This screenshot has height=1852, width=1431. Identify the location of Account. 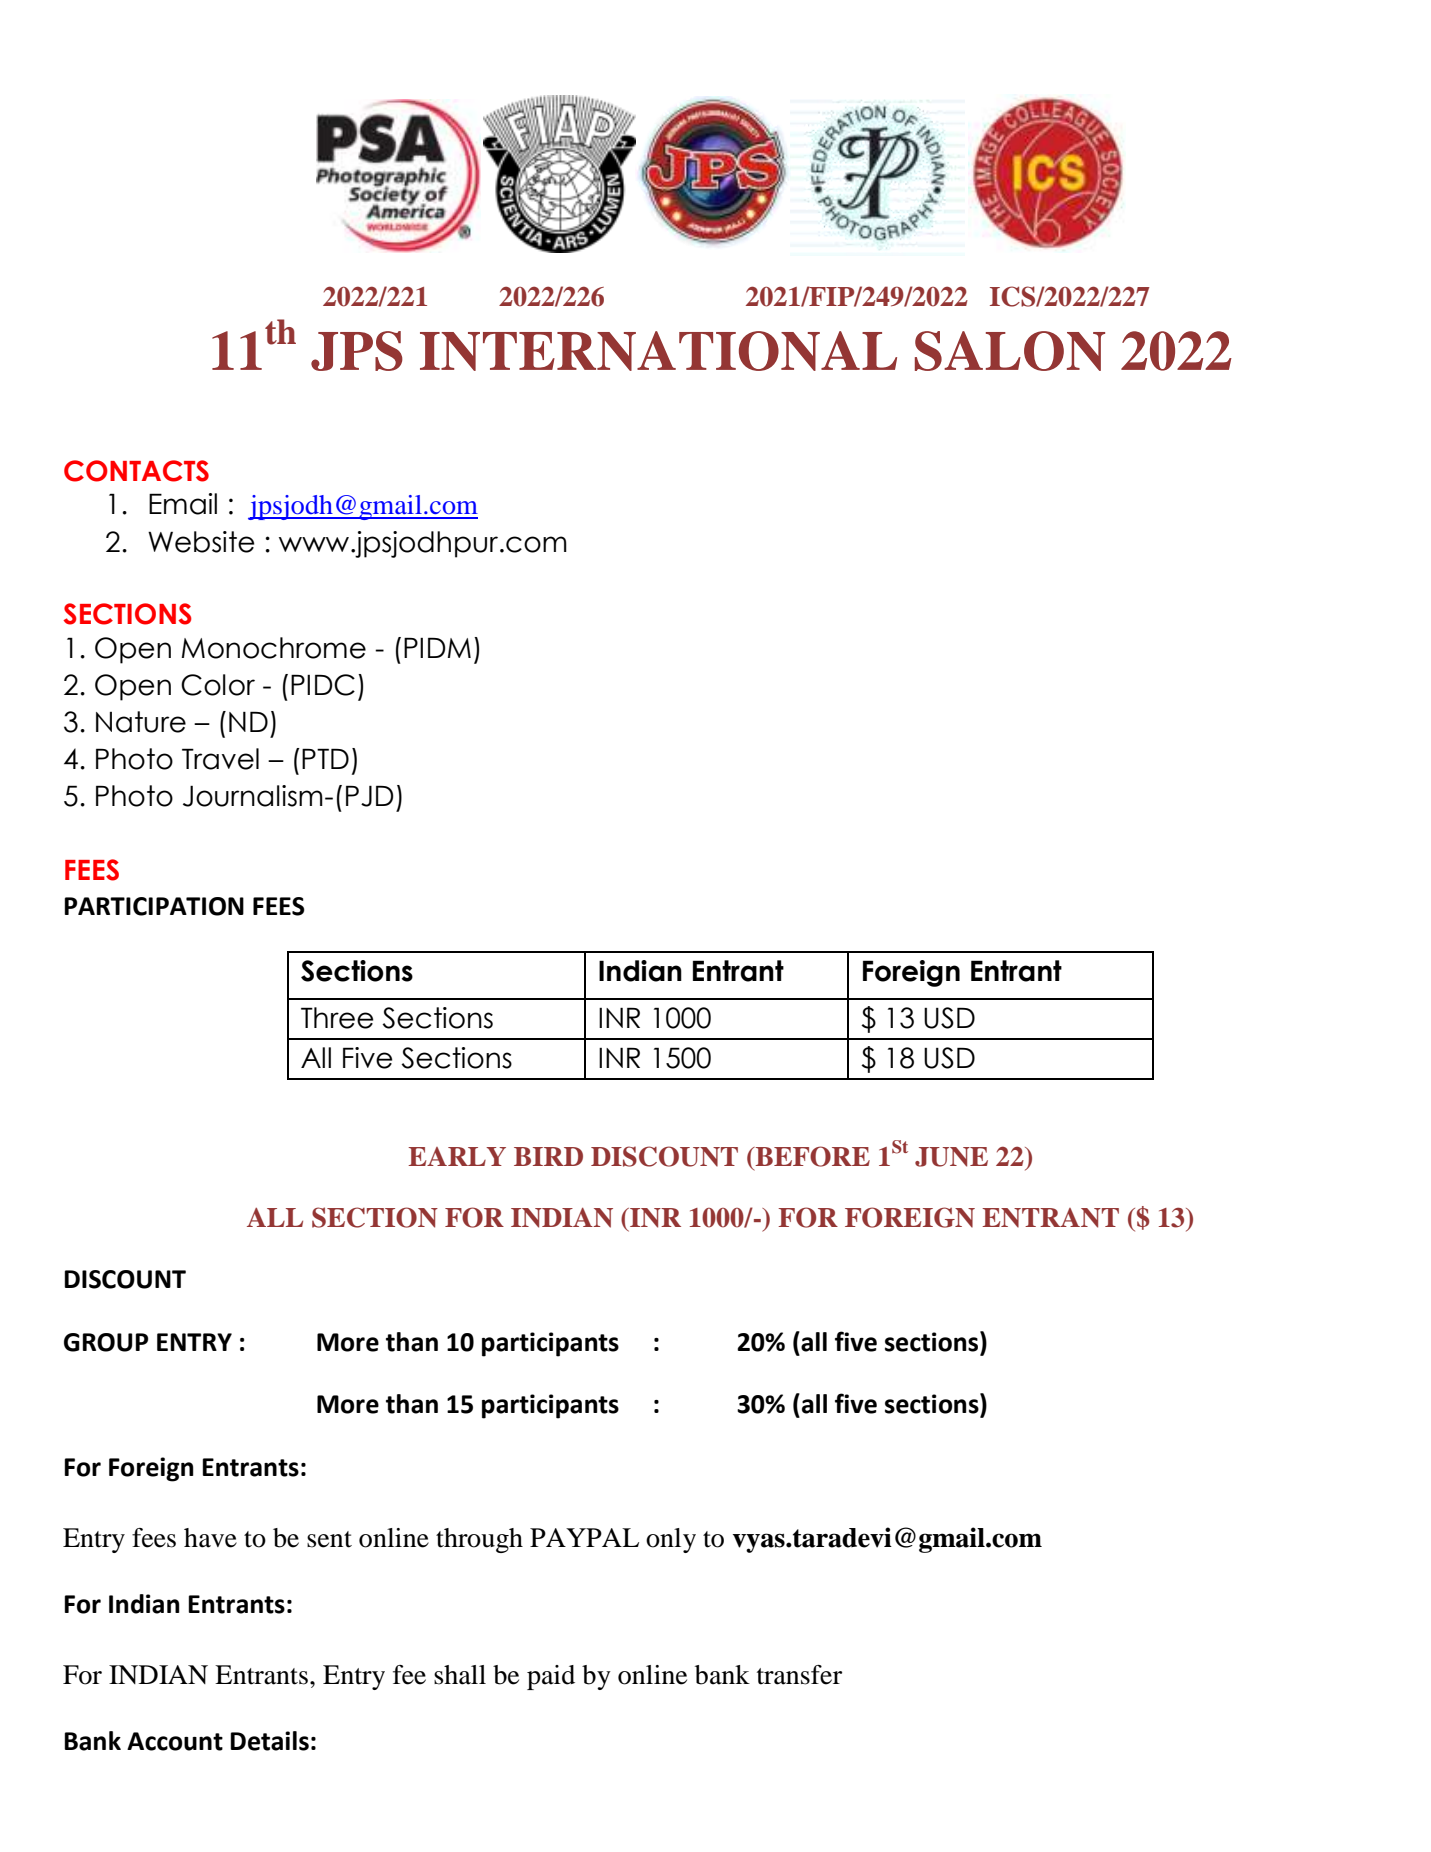
(175, 1741).
